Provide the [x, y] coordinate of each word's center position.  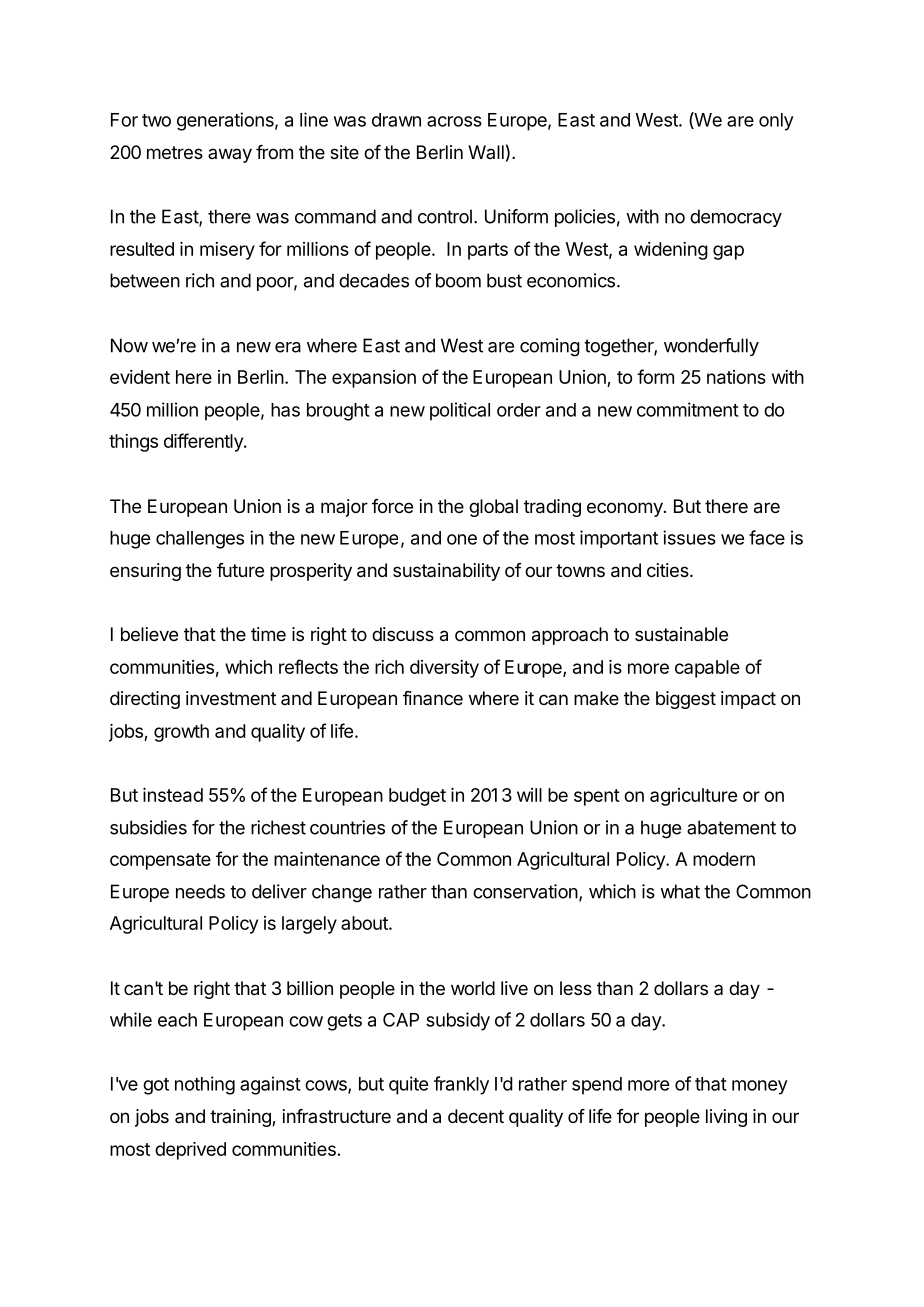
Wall [486, 152]
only [776, 122]
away [230, 155]
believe [149, 634]
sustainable [681, 634]
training [241, 1118]
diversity [444, 669]
